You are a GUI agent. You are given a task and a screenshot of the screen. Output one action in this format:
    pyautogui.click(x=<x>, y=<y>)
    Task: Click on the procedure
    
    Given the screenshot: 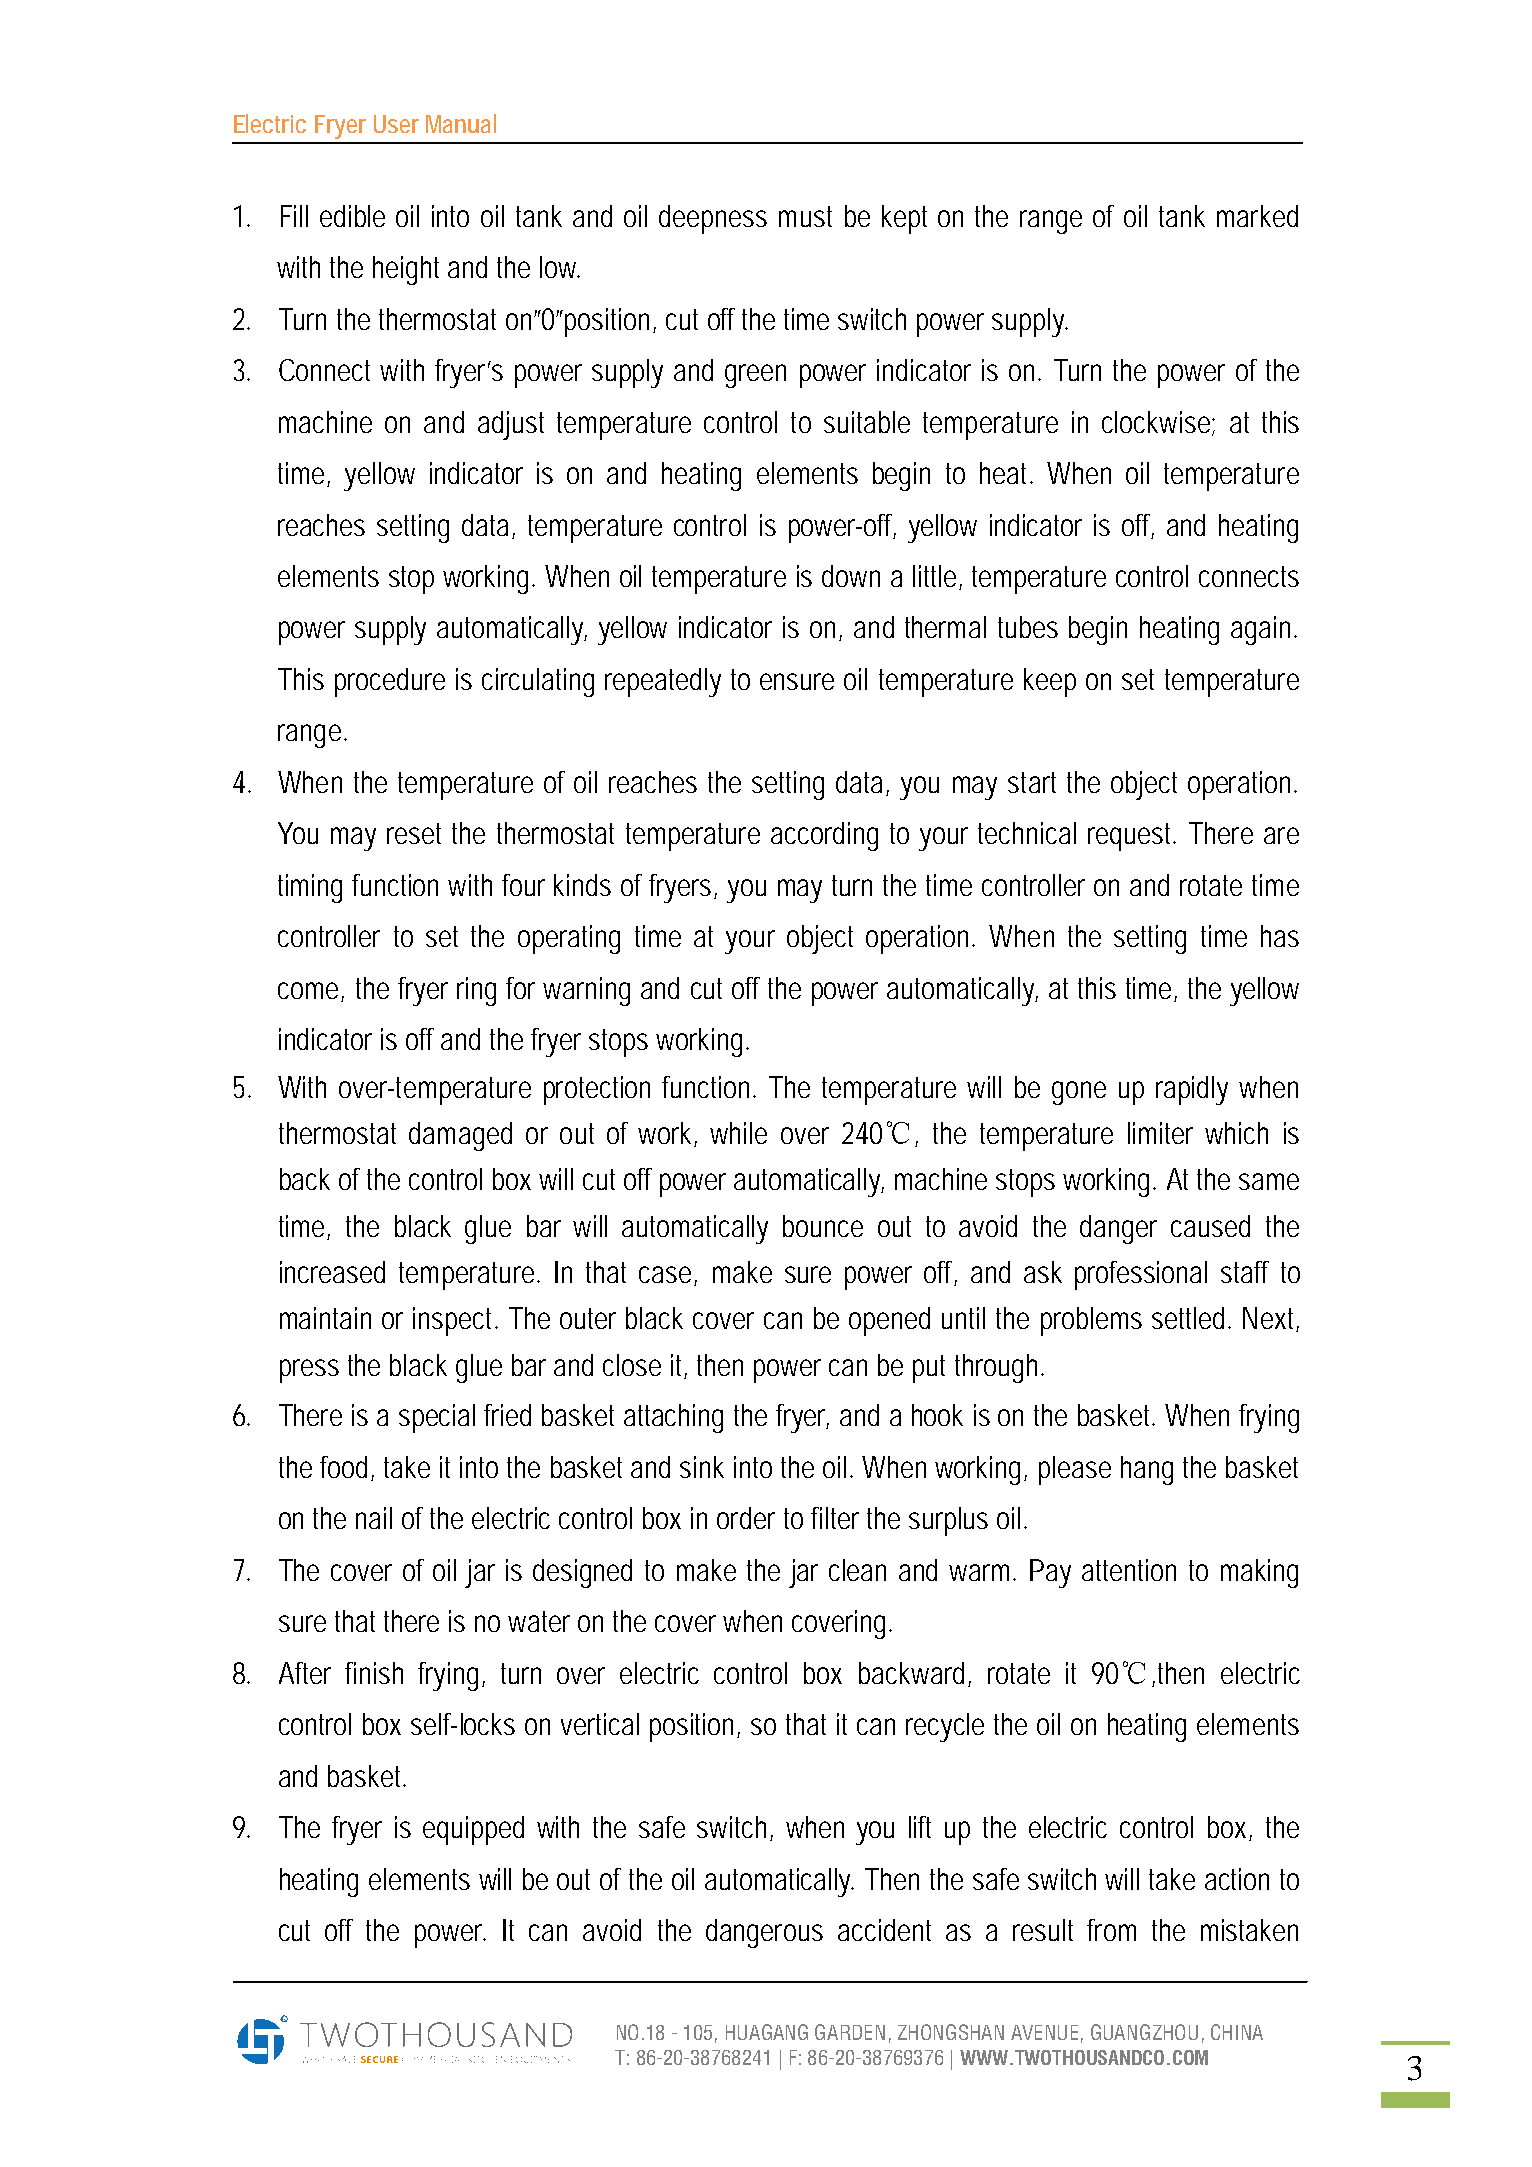 What is the action you would take?
    pyautogui.click(x=390, y=682)
